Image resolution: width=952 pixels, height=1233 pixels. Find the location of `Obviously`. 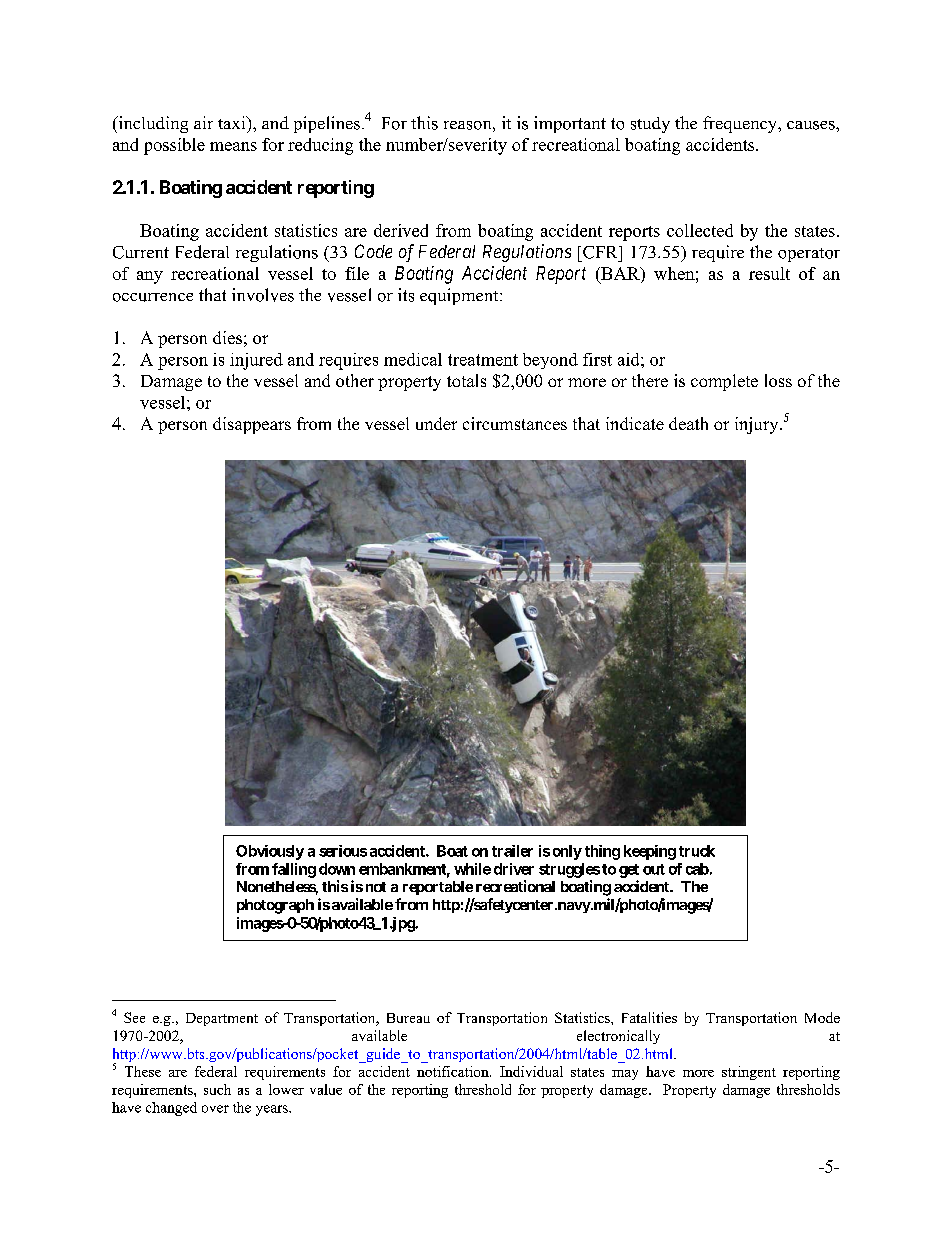

Obviously is located at coordinates (270, 852).
